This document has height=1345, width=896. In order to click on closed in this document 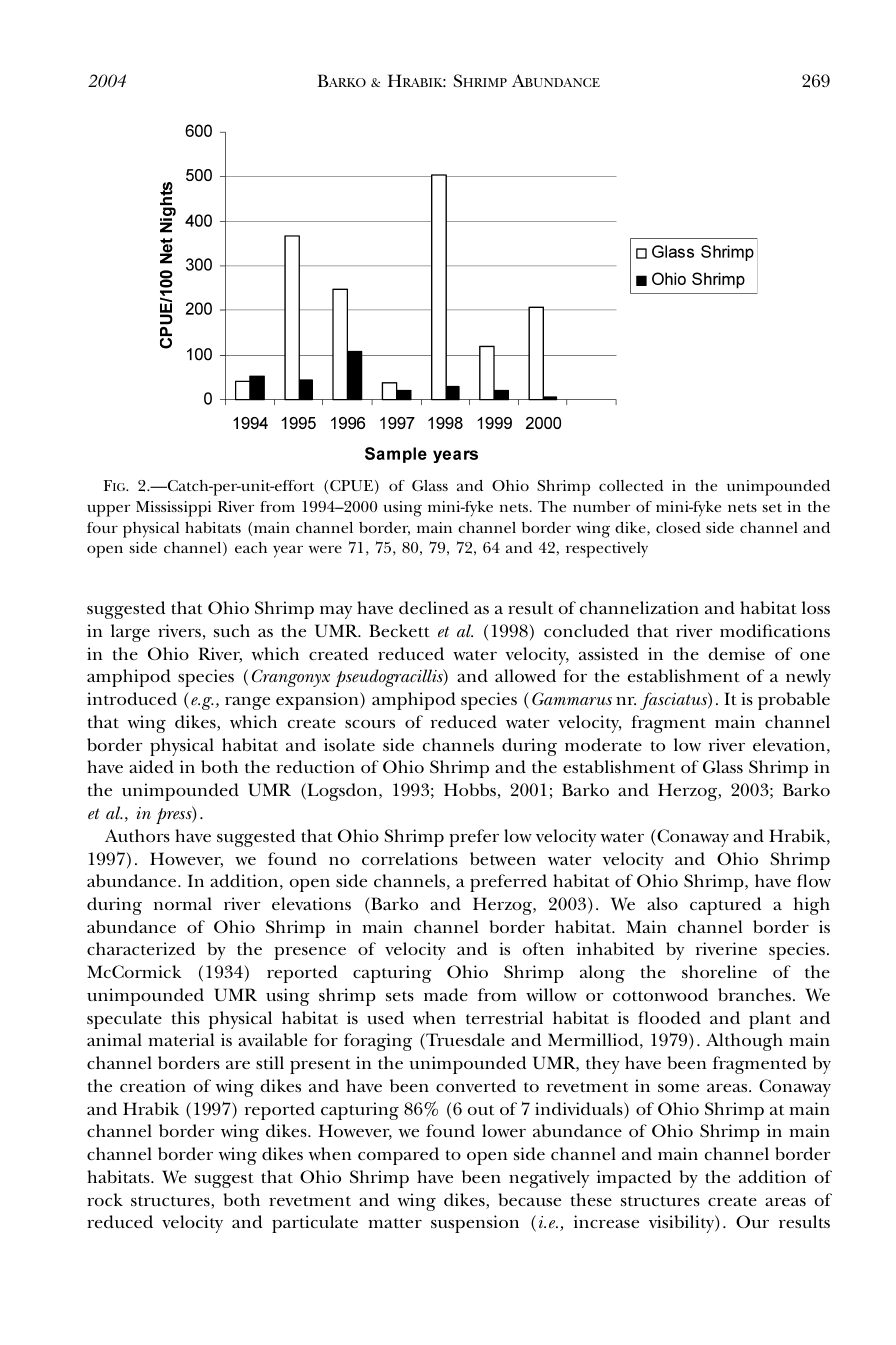, I will do `click(678, 527)`.
